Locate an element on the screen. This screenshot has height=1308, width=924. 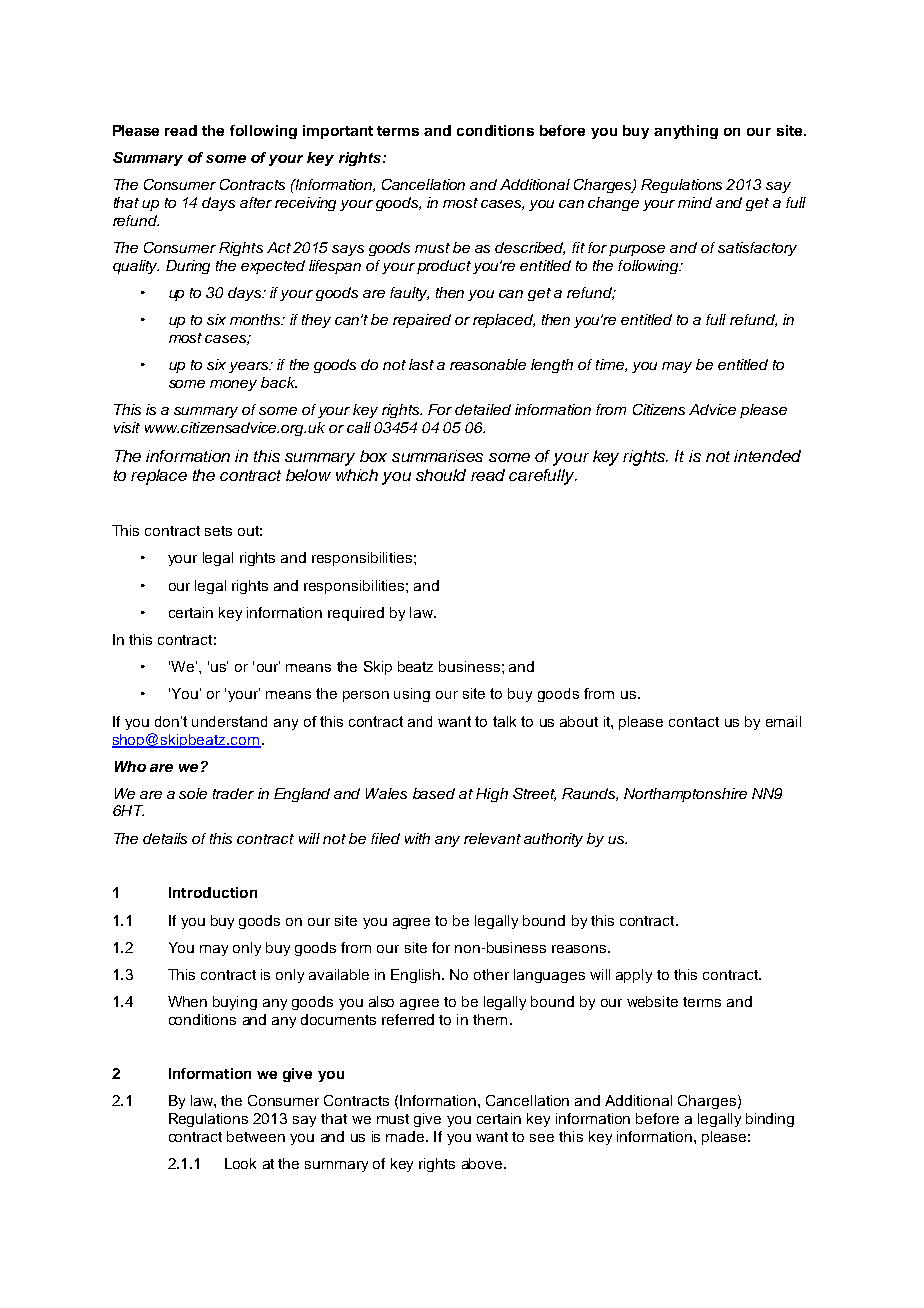
between is located at coordinates (256, 1136).
